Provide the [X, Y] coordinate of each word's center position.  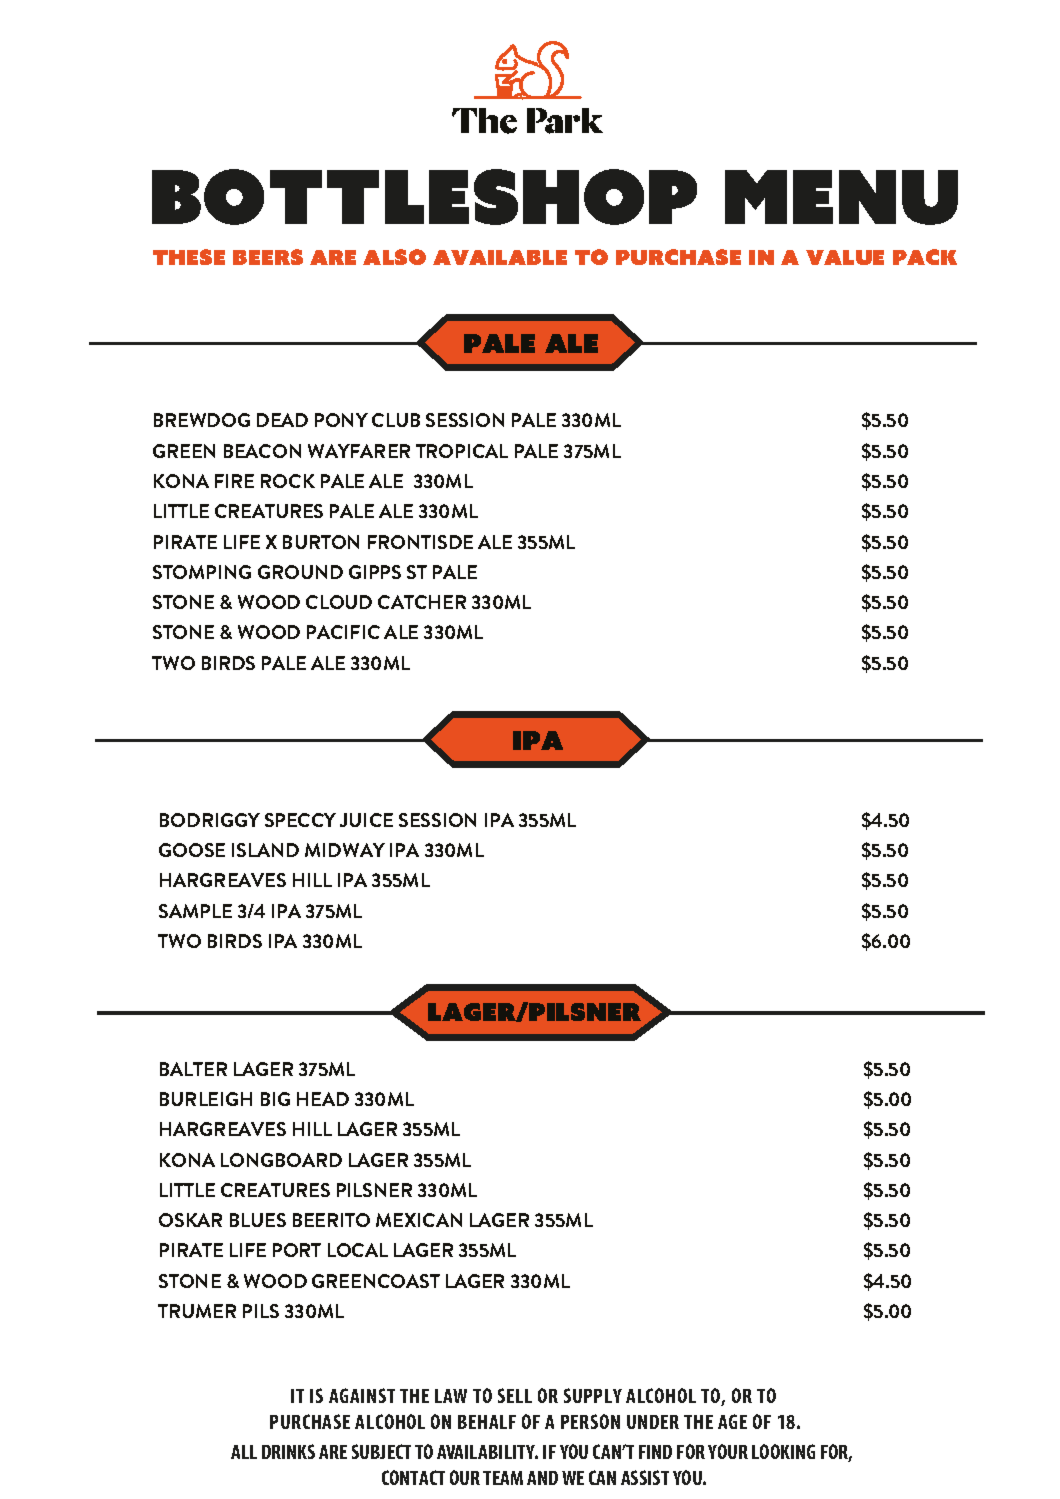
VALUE [845, 257]
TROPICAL [462, 451]
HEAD [323, 1099]
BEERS [268, 257]
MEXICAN [419, 1220]
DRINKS [288, 1451]
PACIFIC [343, 632]
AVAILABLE [500, 257]
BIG [275, 1099]
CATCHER [422, 602]
